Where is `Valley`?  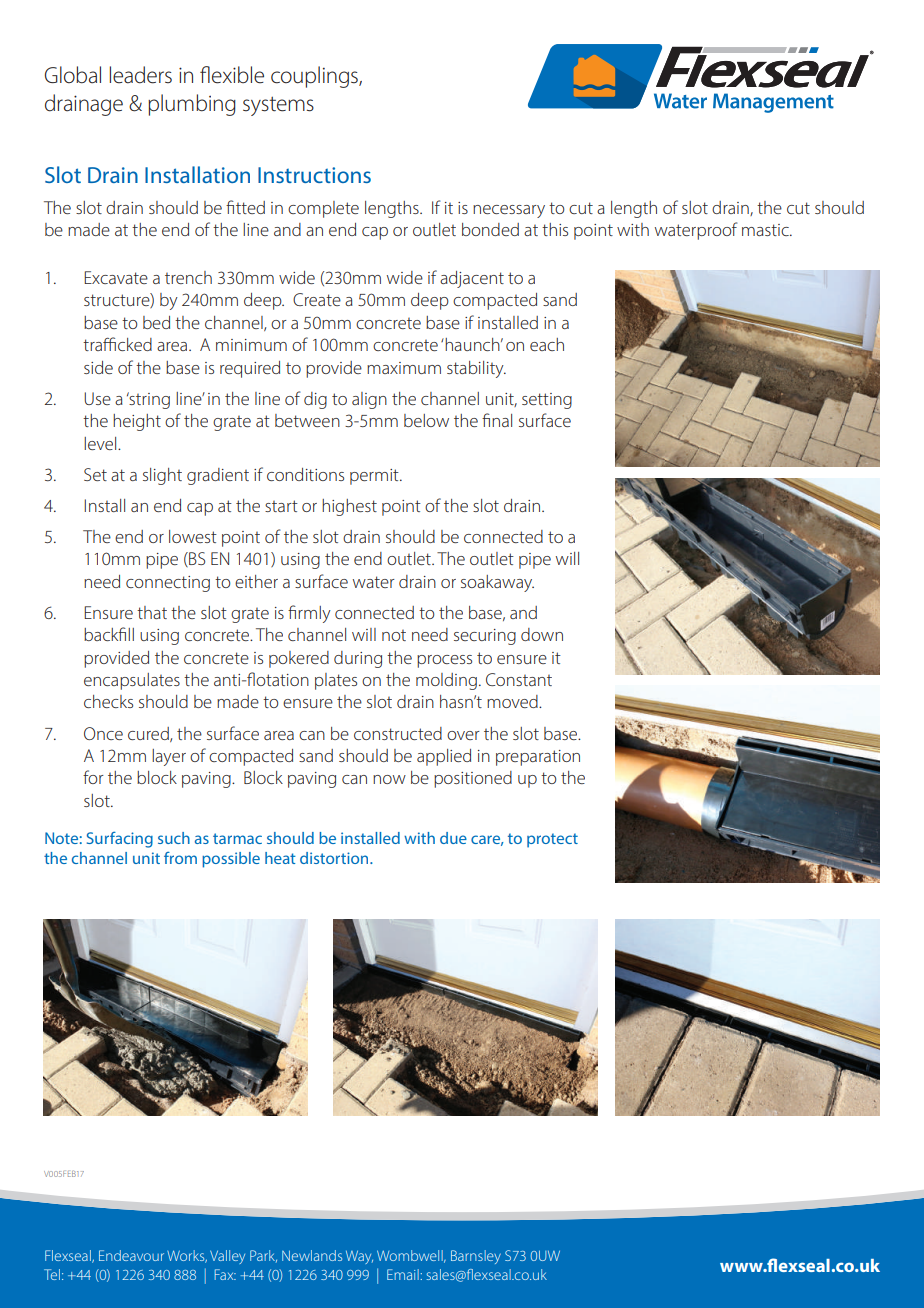
Valley is located at coordinates (227, 1257).
